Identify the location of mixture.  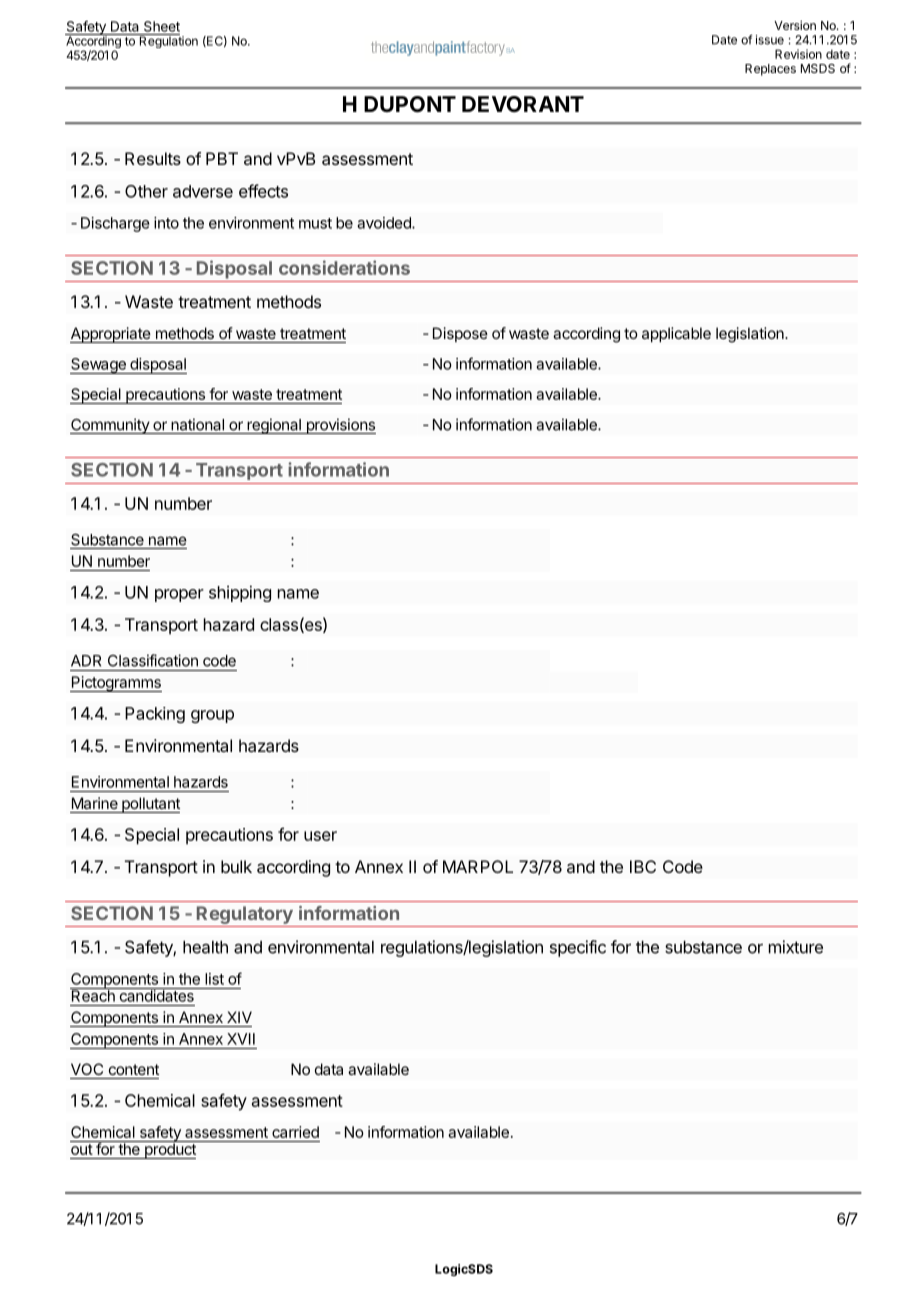
(796, 947).
